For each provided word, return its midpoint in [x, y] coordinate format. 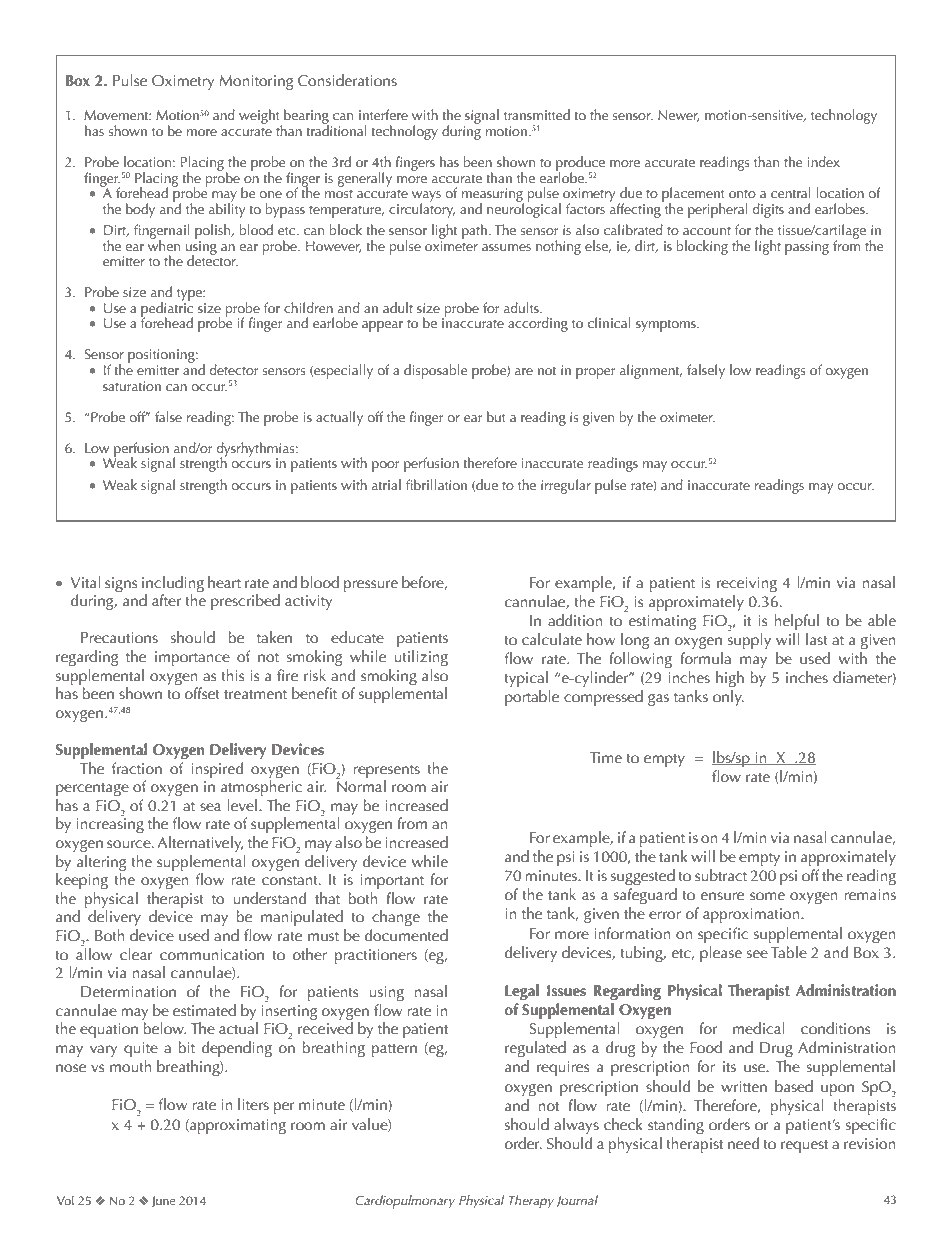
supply [749, 641]
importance [192, 658]
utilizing [421, 658]
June [164, 1201]
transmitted [537, 114]
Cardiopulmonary [405, 1202]
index [824, 161]
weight [260, 118]
